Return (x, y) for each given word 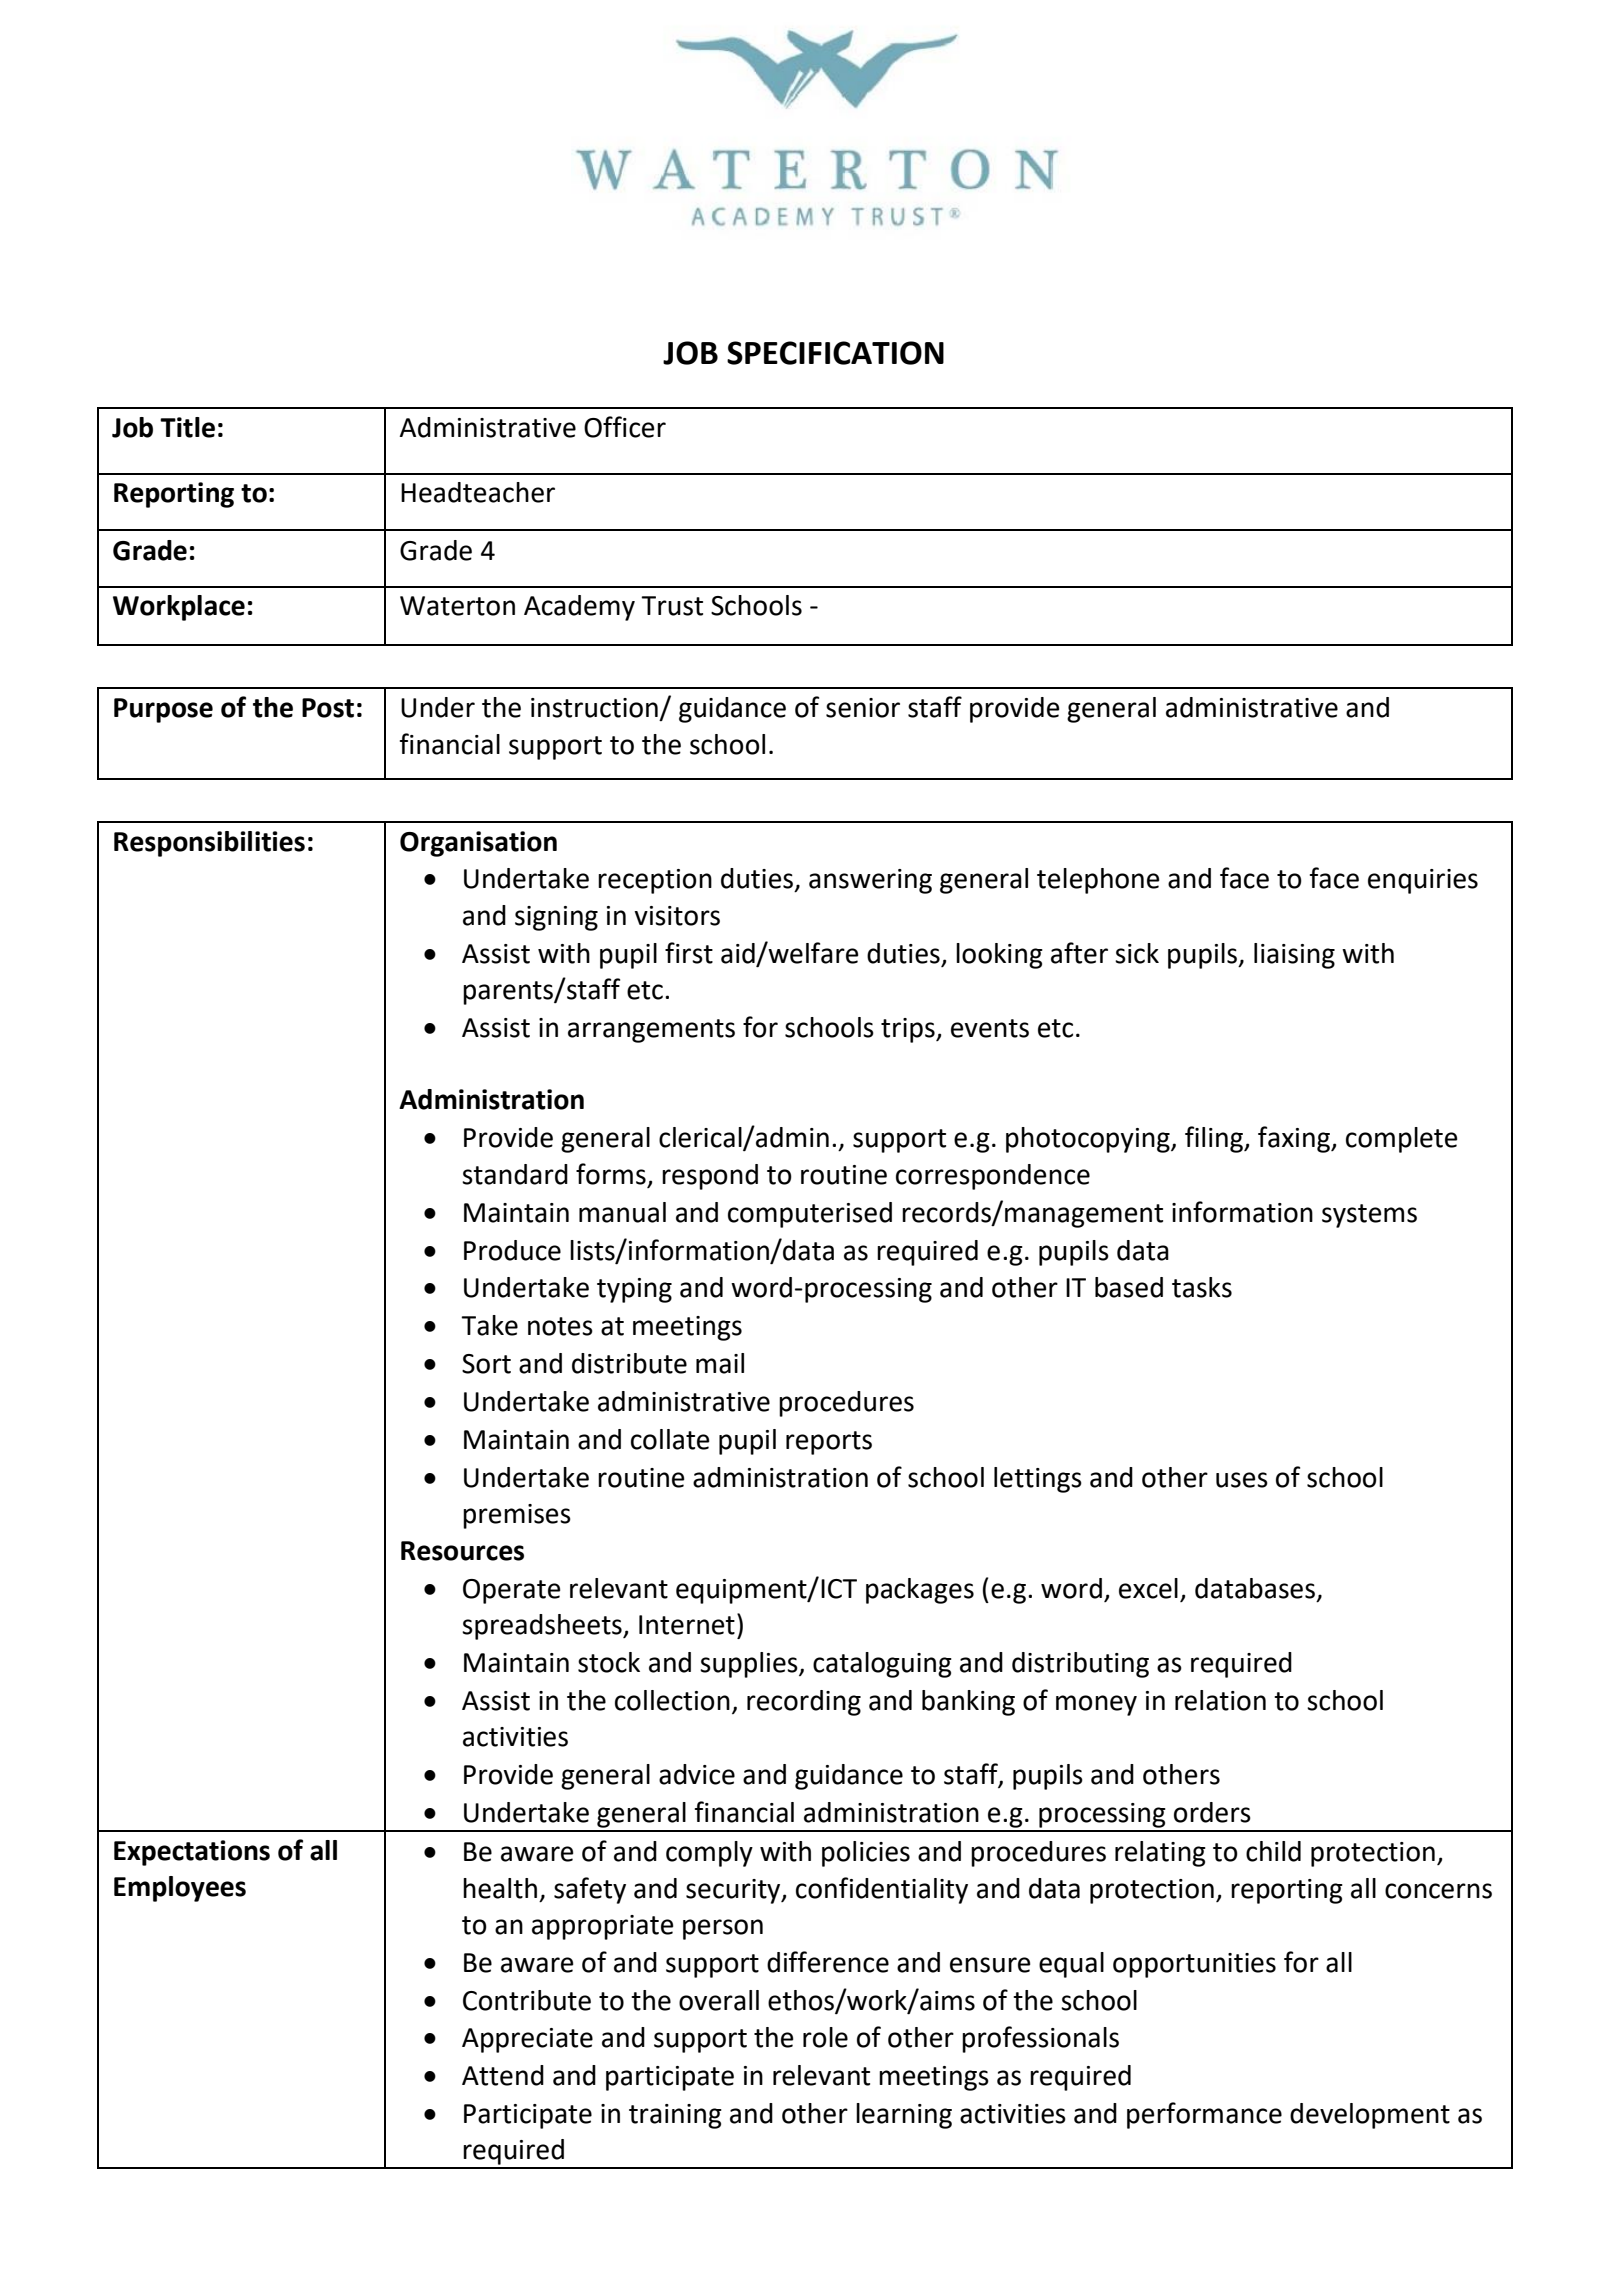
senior (863, 708)
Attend (503, 2075)
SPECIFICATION (835, 353)
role (825, 2037)
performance (1204, 2115)
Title (187, 427)
